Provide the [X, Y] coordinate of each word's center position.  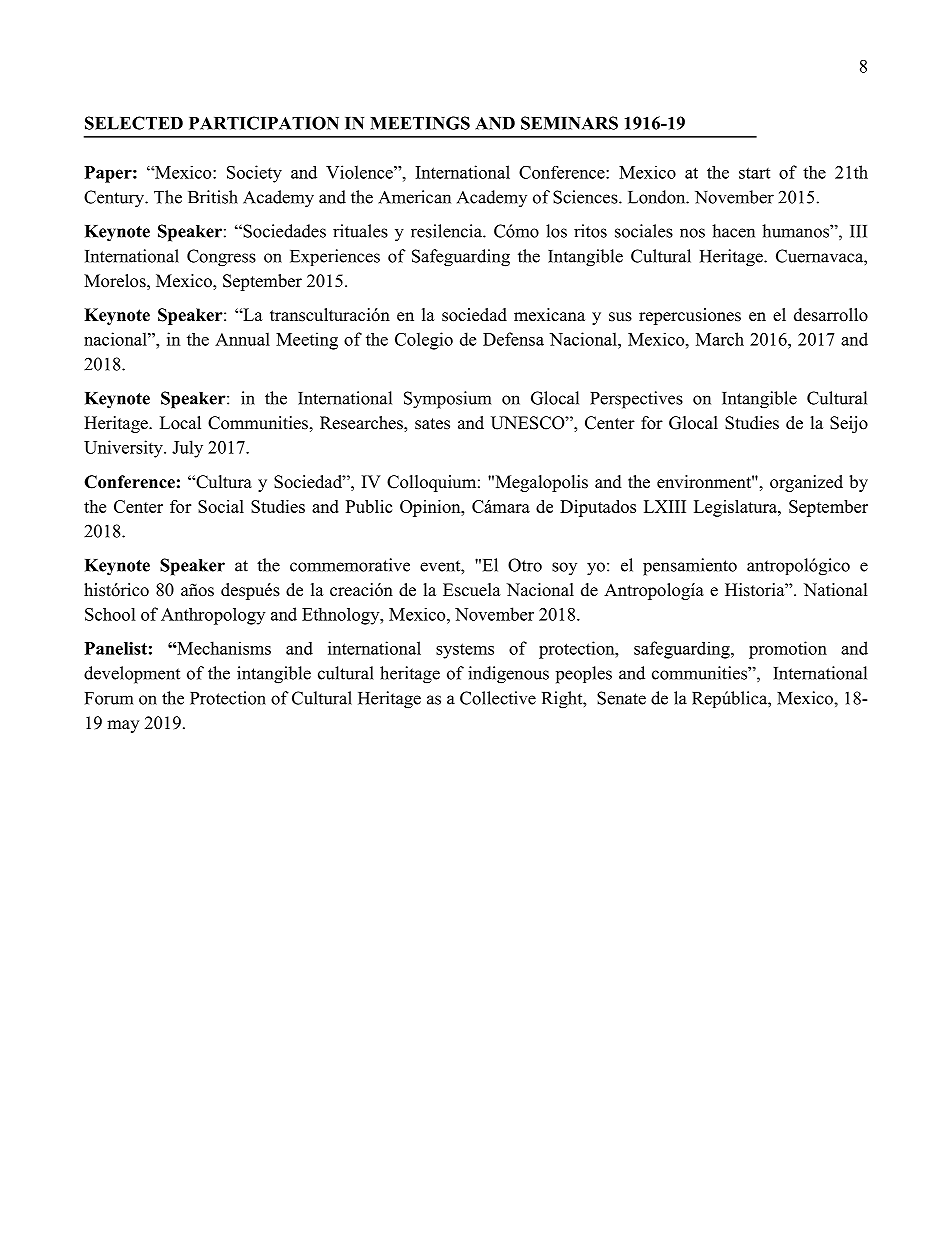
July [187, 449]
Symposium [447, 400]
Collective [498, 698]
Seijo [849, 424]
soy [564, 568]
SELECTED [134, 123]
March [720, 339]
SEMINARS [569, 123]
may [123, 726]
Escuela [472, 590]
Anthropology [213, 616]
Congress [221, 258]
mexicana [549, 315]
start [754, 173]
